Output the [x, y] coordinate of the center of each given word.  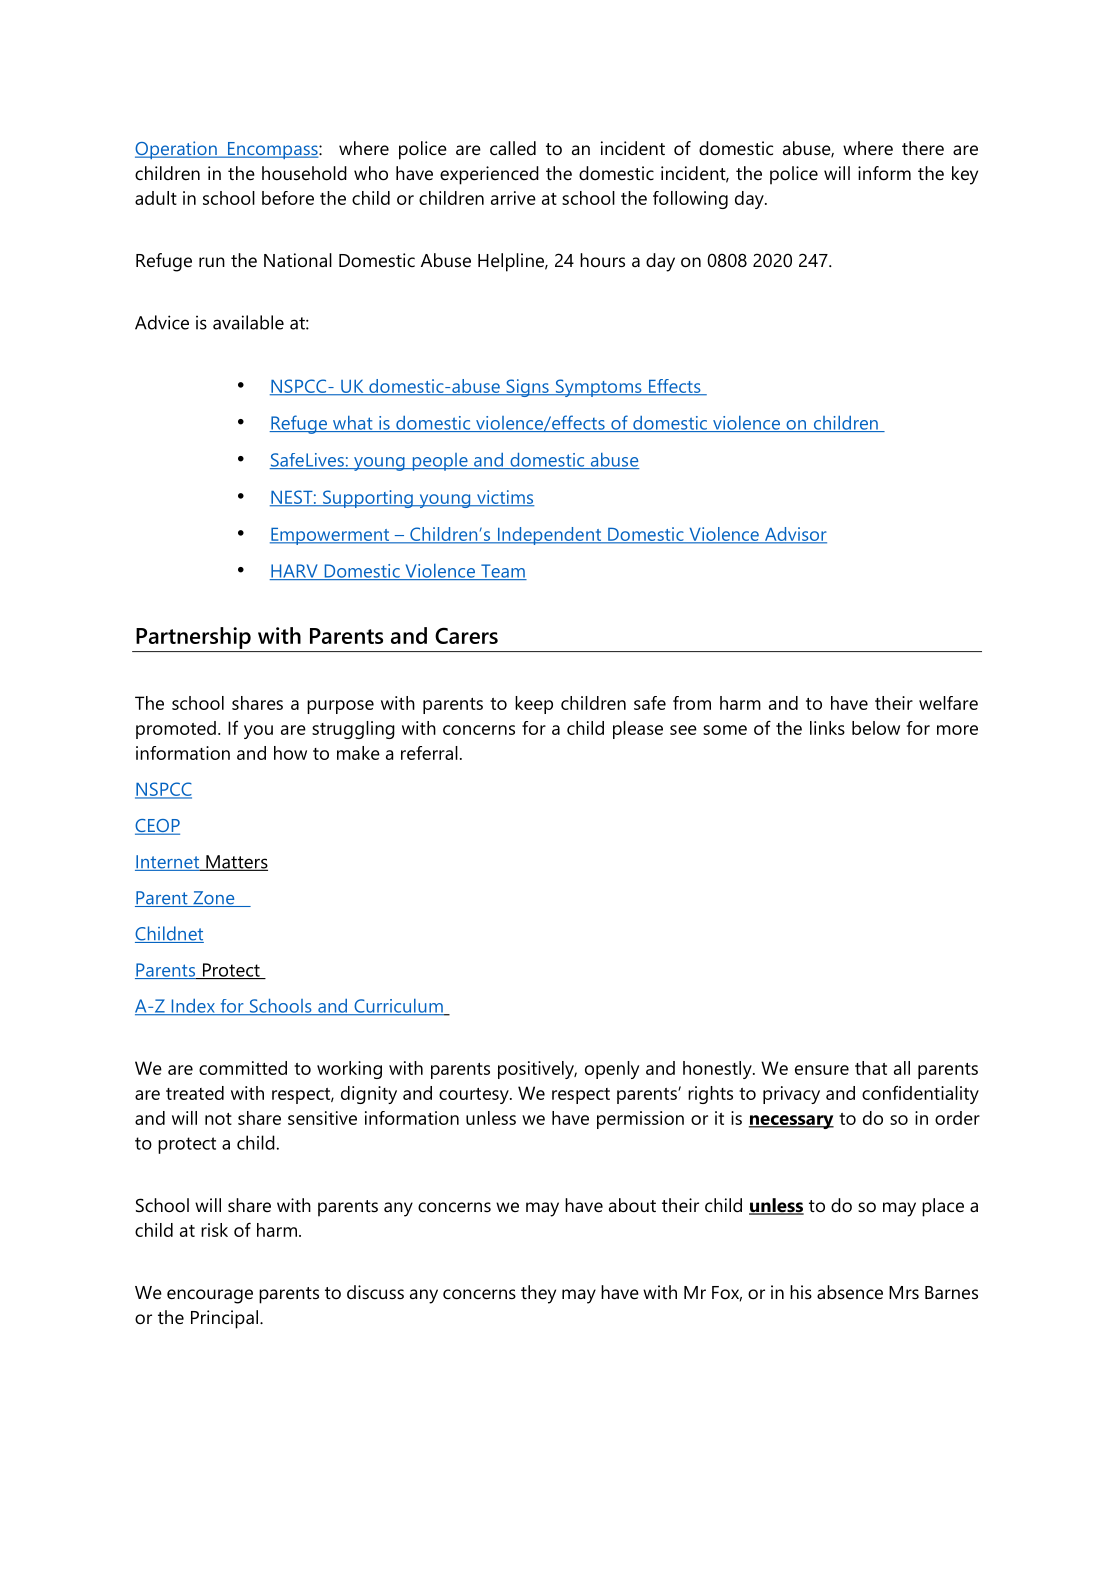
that [871, 1068]
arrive [513, 198]
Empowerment [331, 536]
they [538, 1294]
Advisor [794, 535]
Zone [214, 899]
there [923, 148]
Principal [226, 1319]
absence [850, 1292]
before [288, 198]
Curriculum [398, 1007]
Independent [549, 536]
